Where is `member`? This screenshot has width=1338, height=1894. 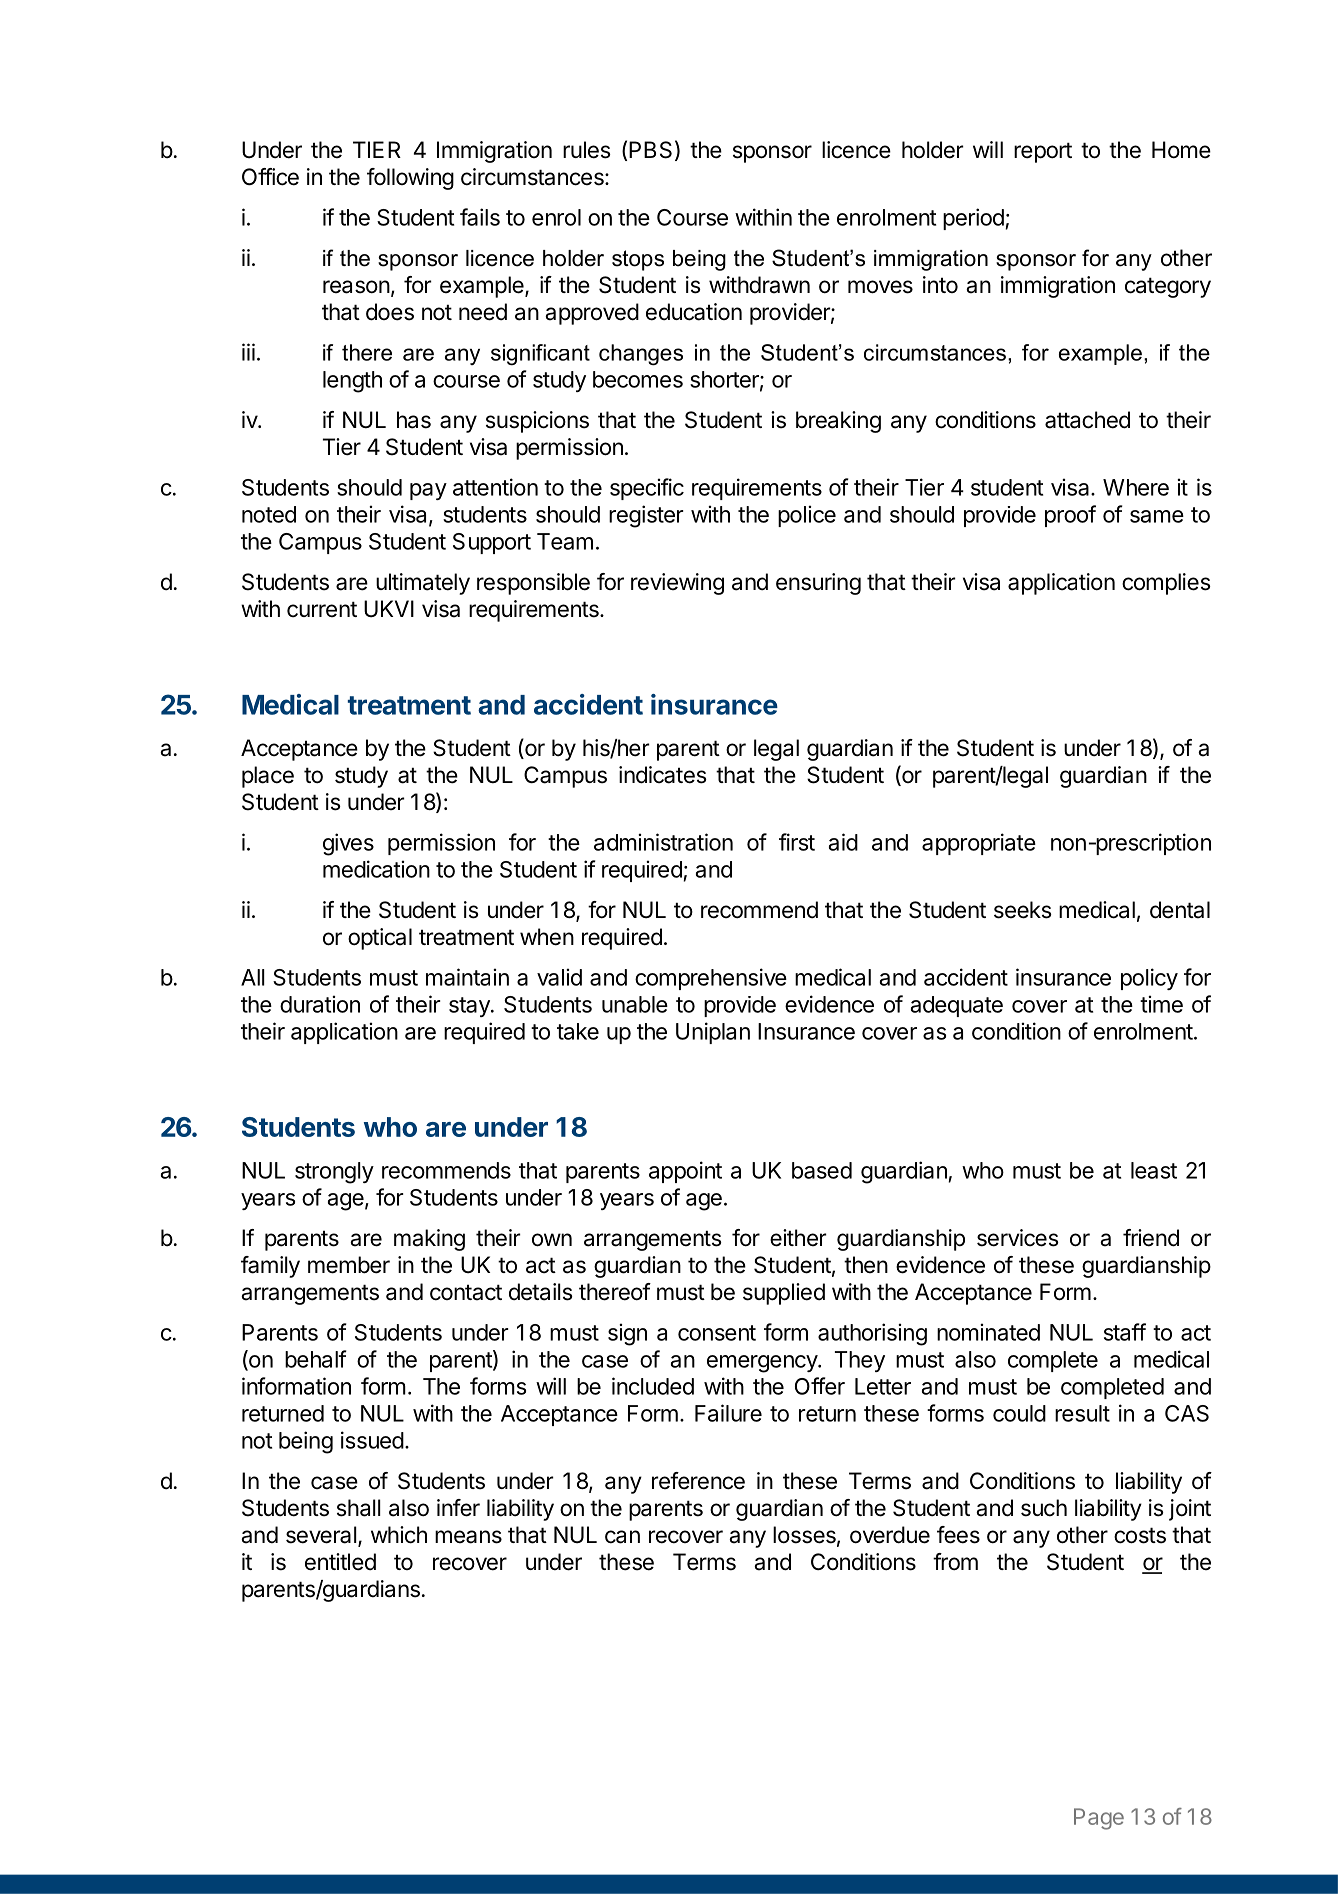
member is located at coordinates (349, 1265).
